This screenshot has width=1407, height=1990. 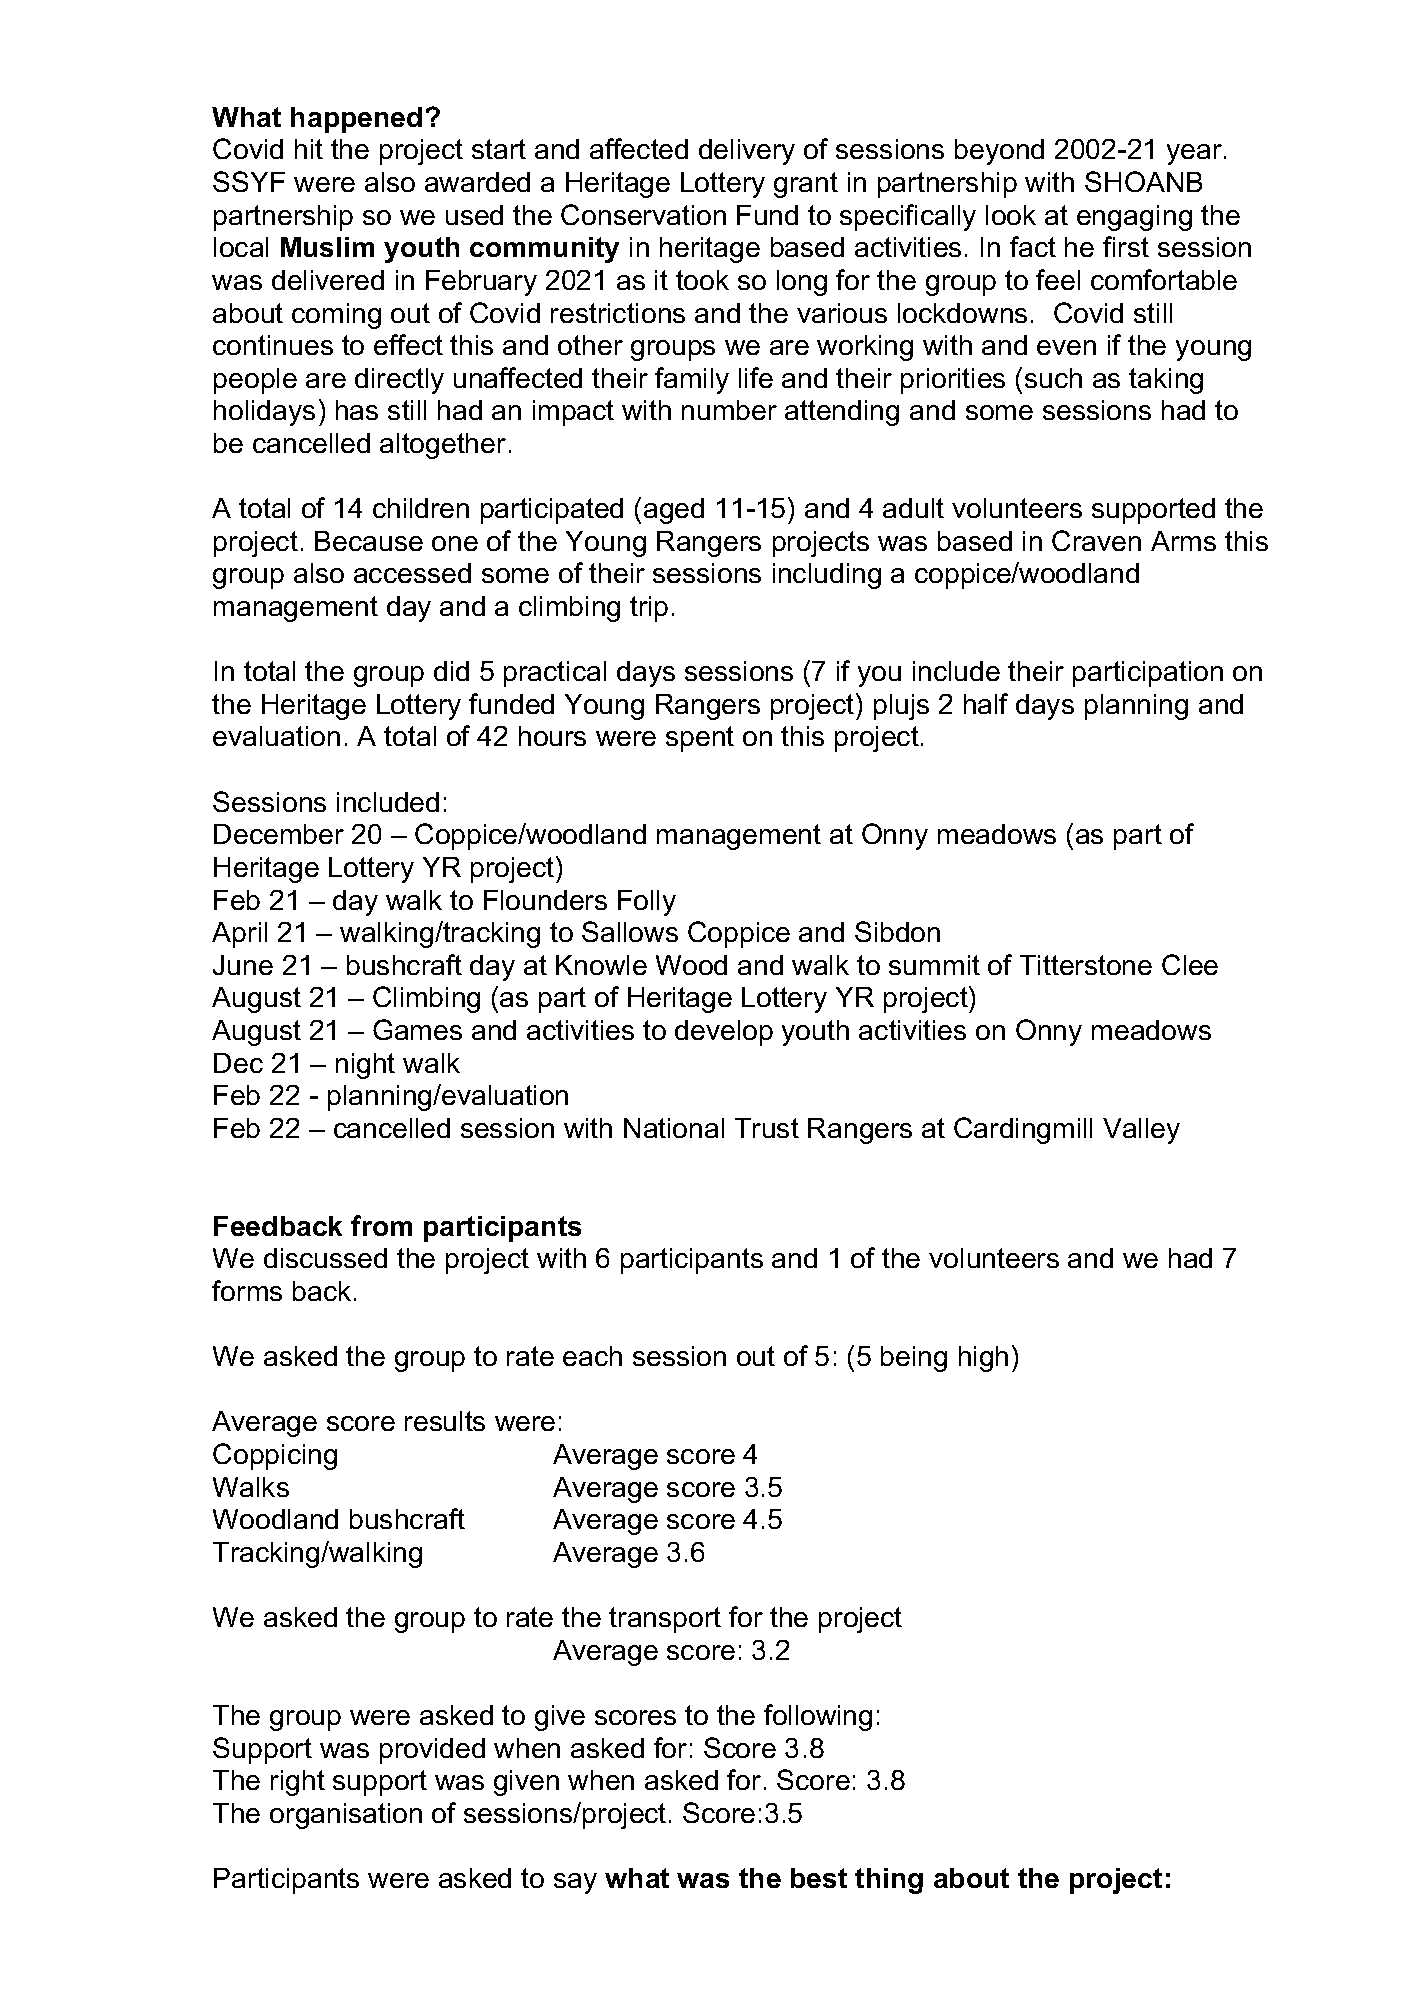 I want to click on best, so click(x=819, y=1878).
